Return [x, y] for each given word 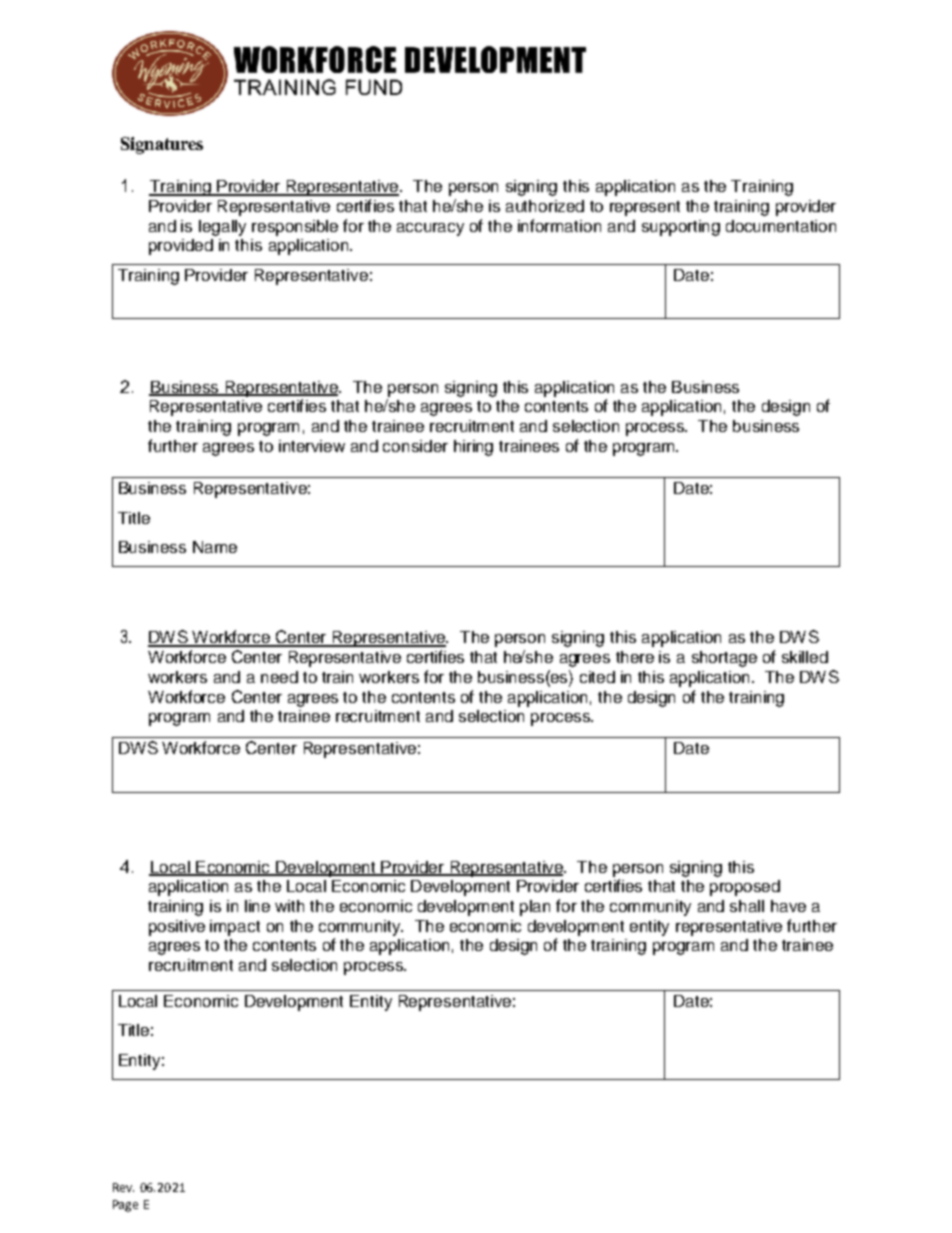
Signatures [162, 145]
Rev [123, 1187]
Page [125, 1206]
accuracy [430, 229]
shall [747, 906]
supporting [681, 228]
